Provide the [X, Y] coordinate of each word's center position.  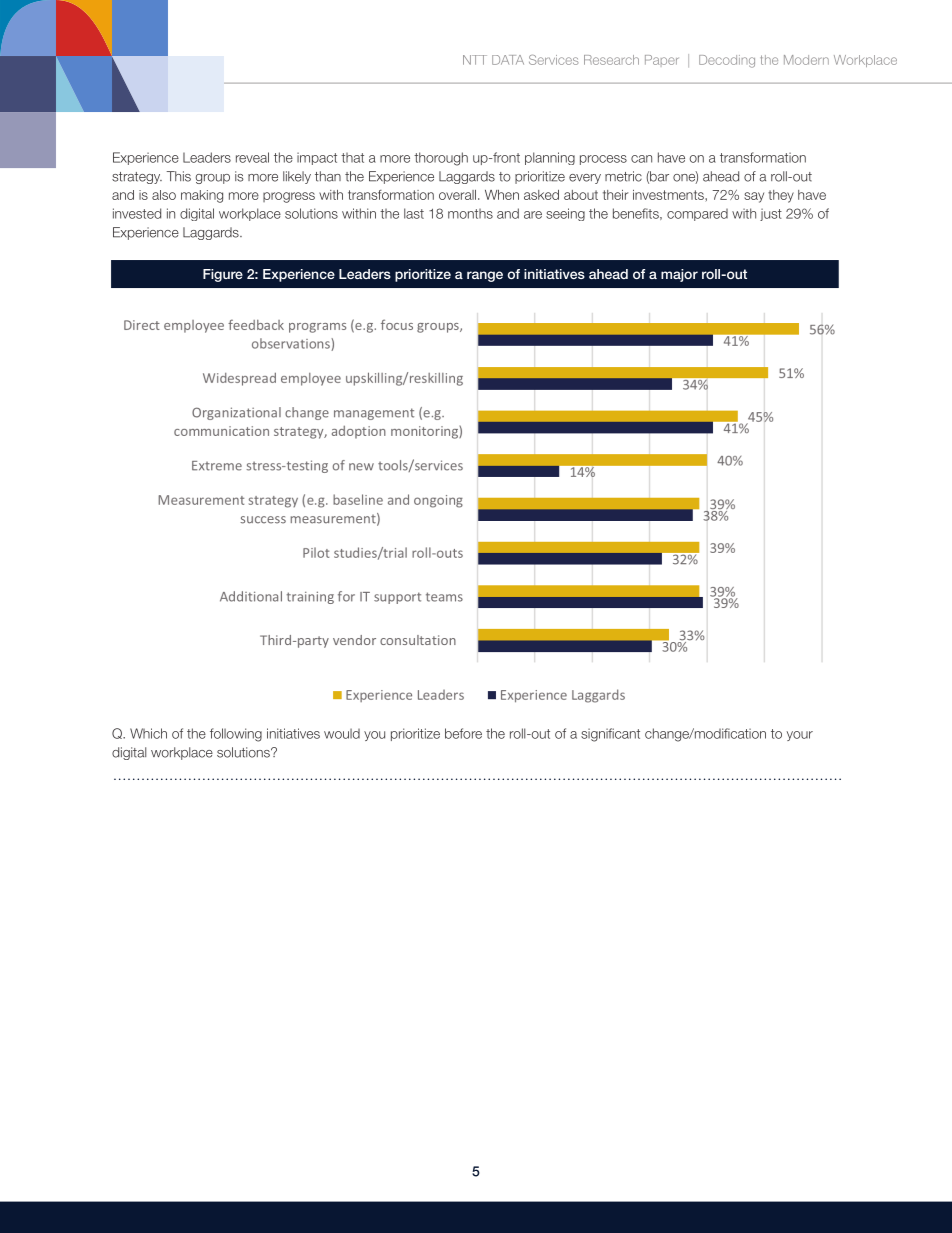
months [470, 214]
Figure [223, 275]
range [485, 276]
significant [610, 735]
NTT [475, 60]
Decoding [727, 61]
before [463, 733]
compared [697, 215]
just [771, 214]
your [800, 736]
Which [148, 733]
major [679, 275]
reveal [252, 157]
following [236, 735]
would [342, 733]
